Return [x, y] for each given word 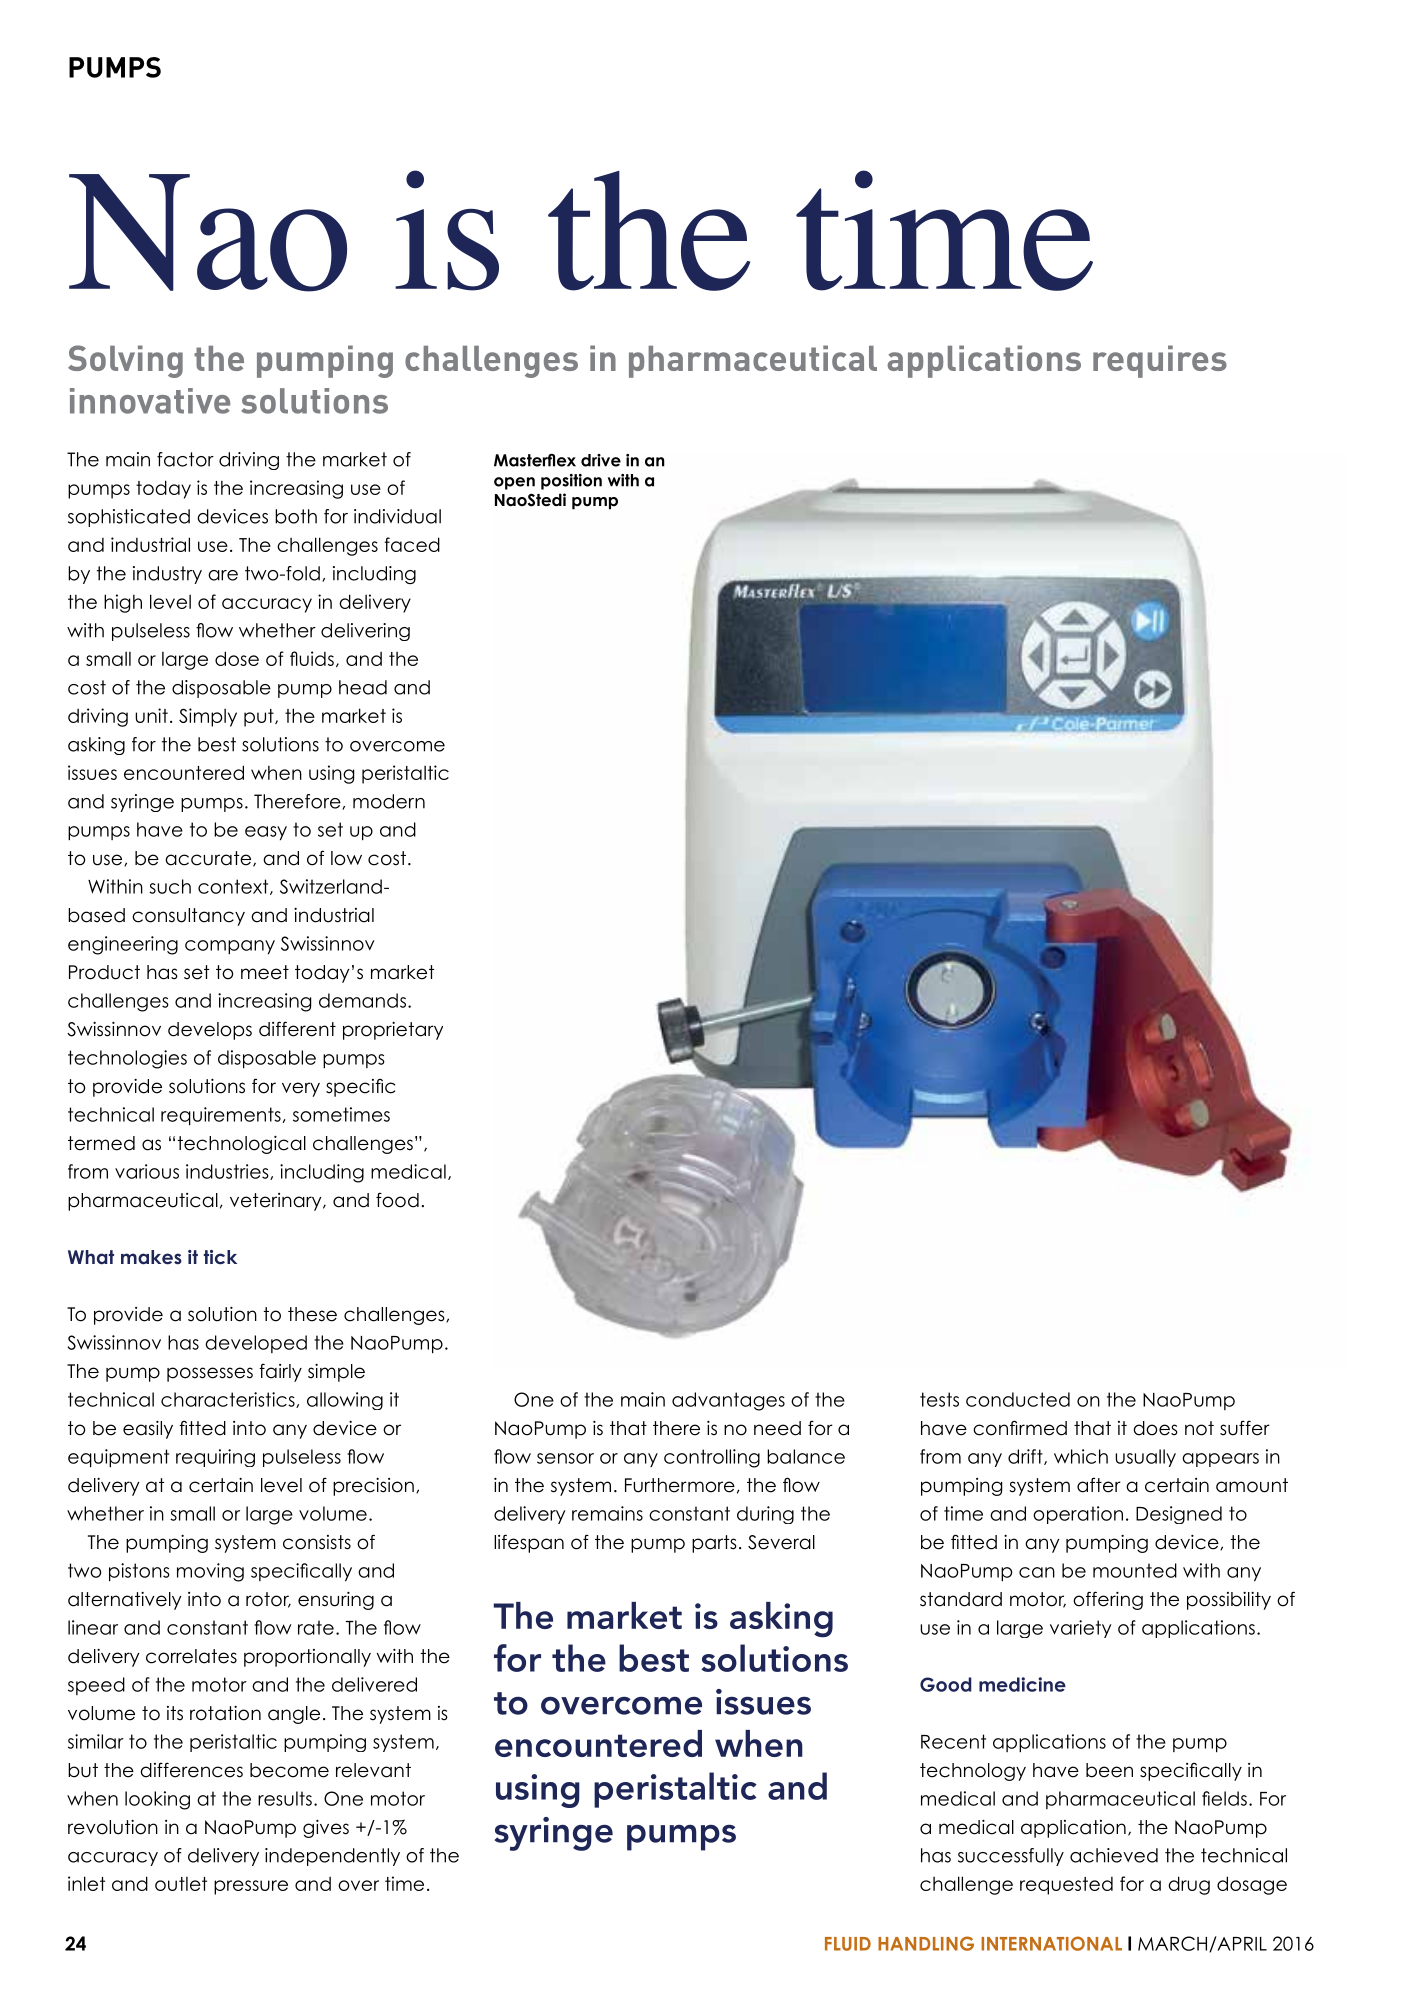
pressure [251, 1887]
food [397, 1200]
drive [601, 460]
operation [1078, 1515]
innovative [150, 401]
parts [714, 1544]
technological [242, 1144]
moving [210, 1572]
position [571, 482]
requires [1160, 361]
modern [389, 801]
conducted [1018, 1399]
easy [266, 833]
